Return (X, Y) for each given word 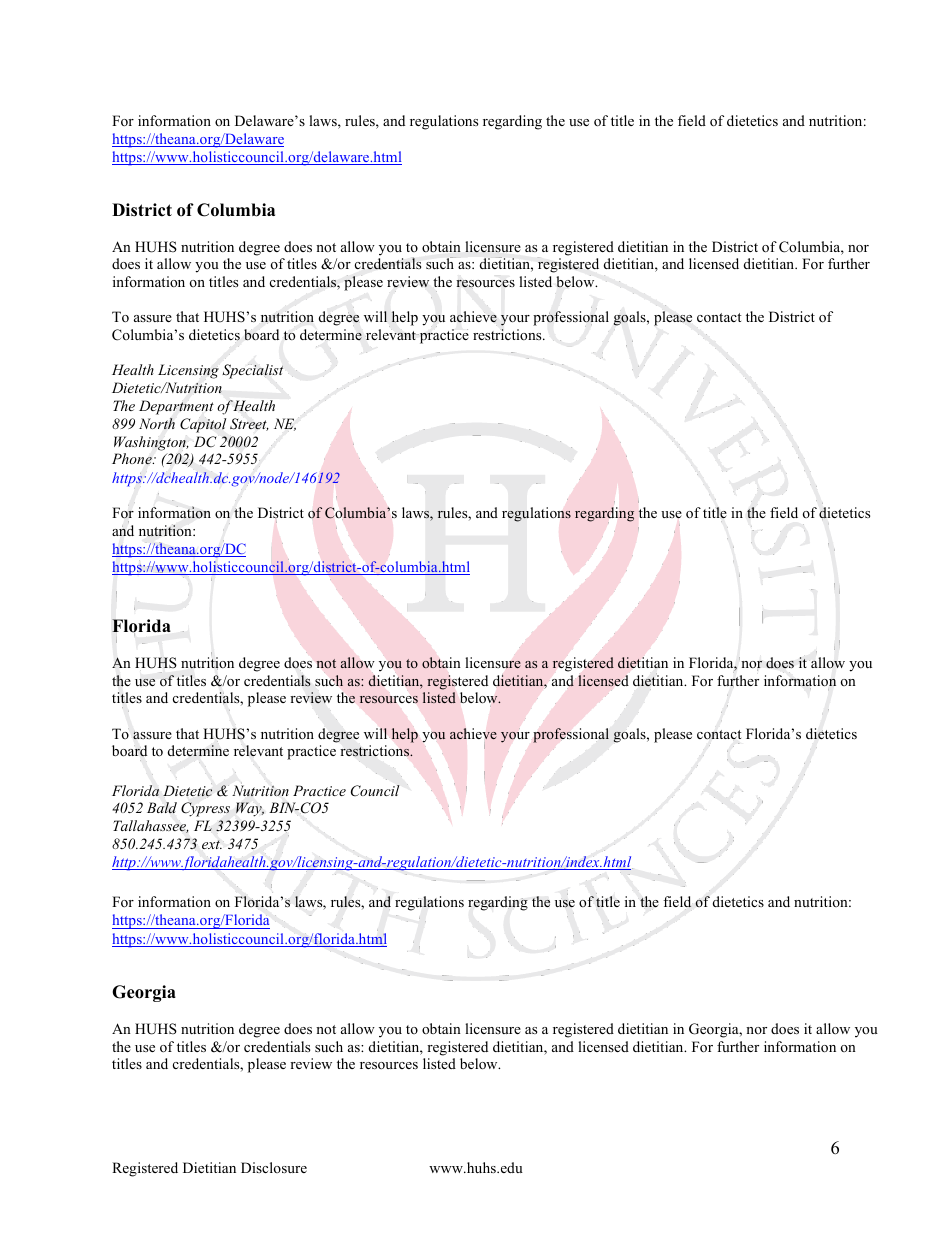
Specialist (252, 371)
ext (212, 844)
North (157, 423)
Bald (162, 808)
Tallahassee (151, 826)
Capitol (203, 425)
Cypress (205, 809)
